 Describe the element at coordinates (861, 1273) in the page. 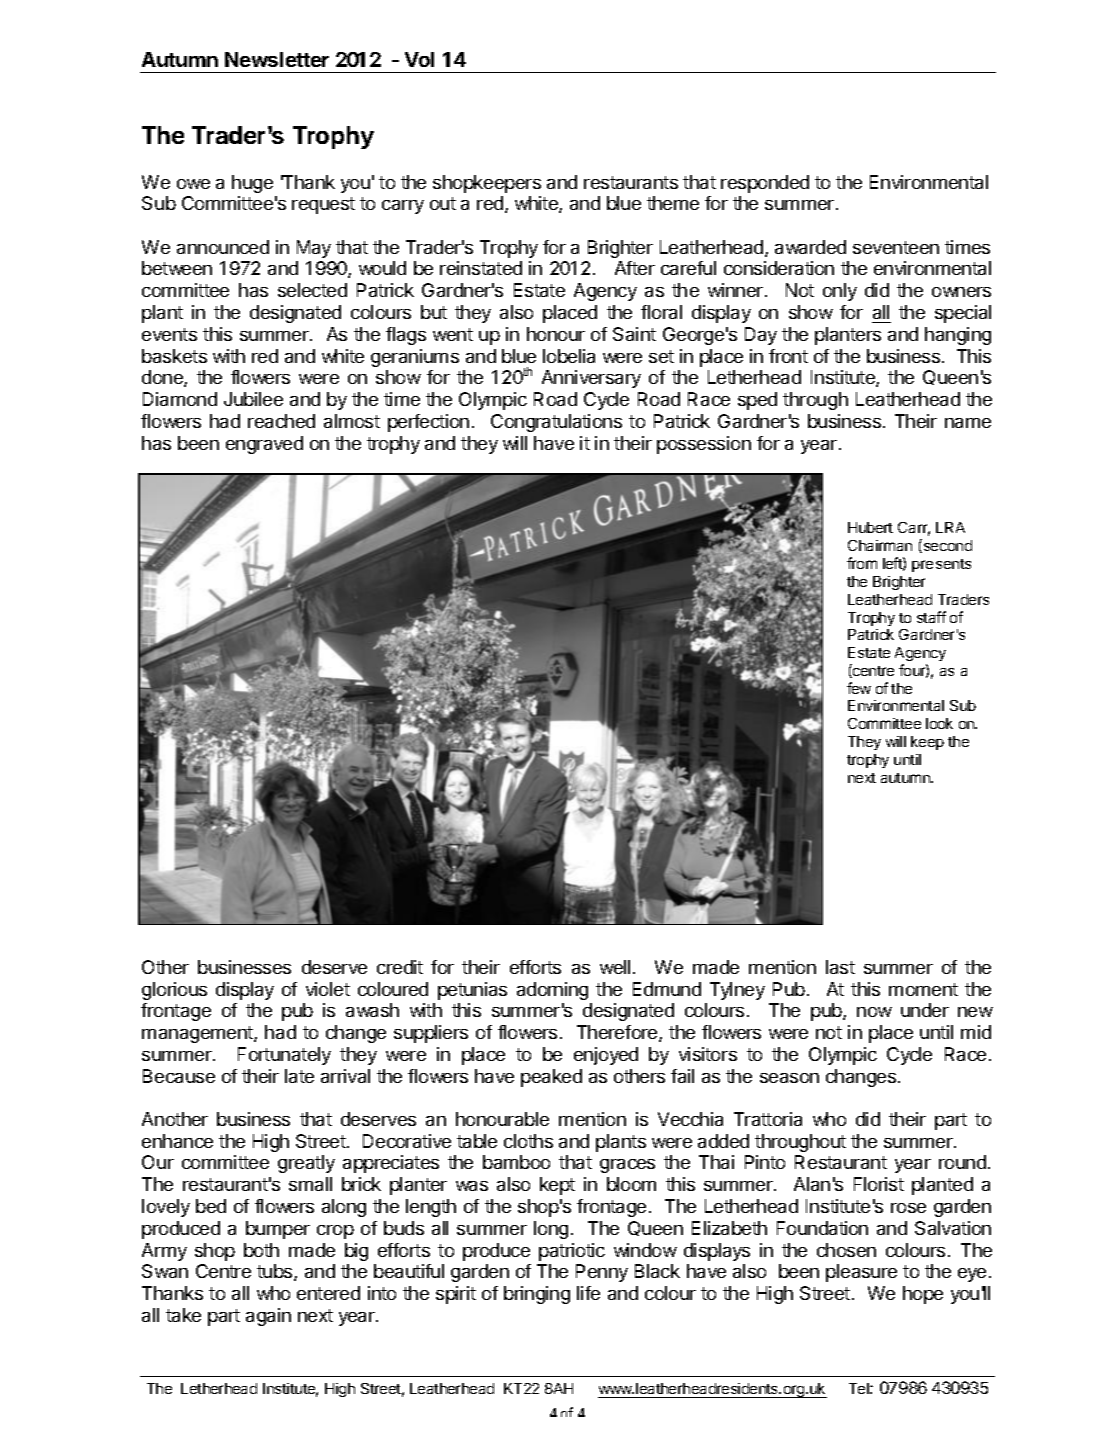

I see `pleasure` at that location.
